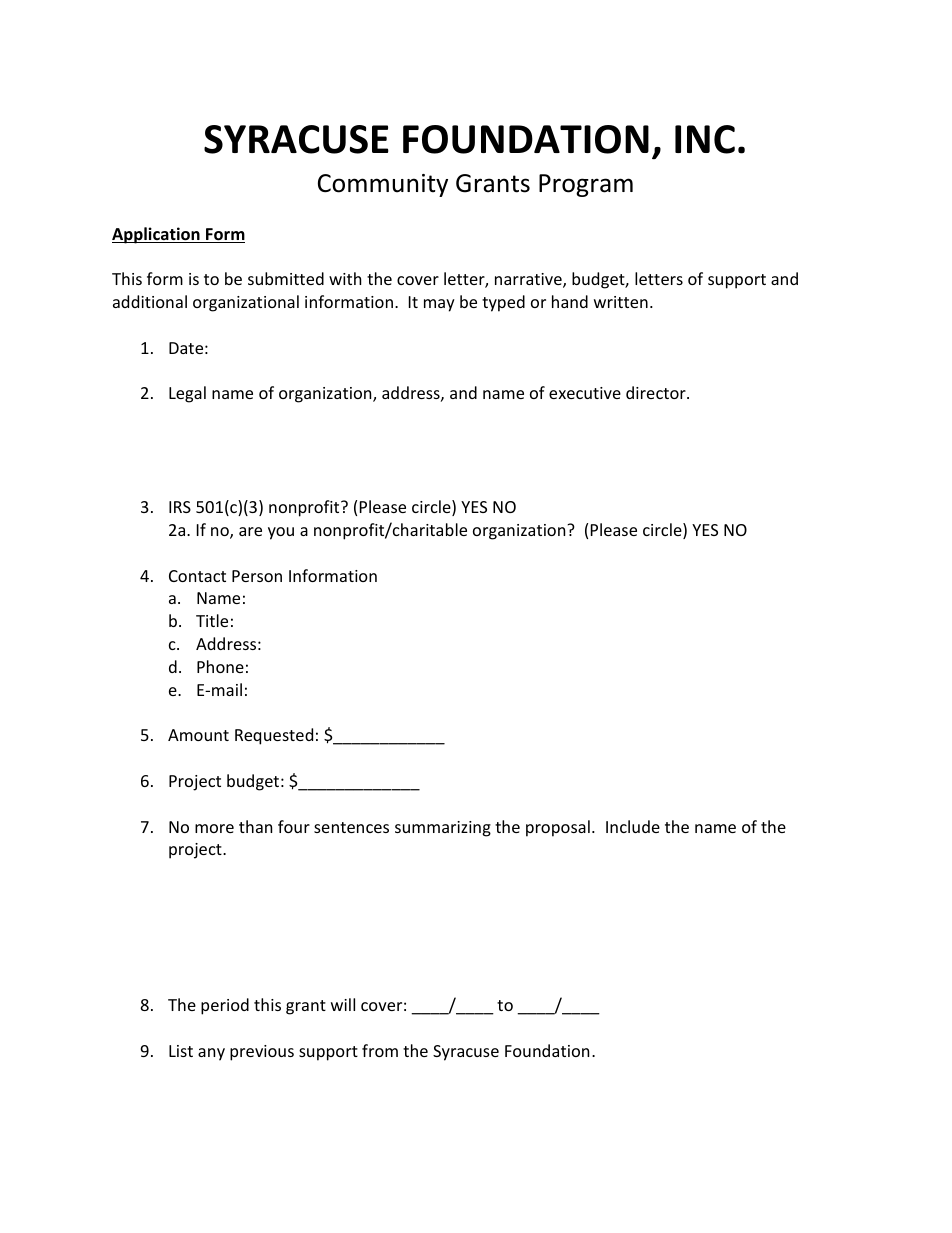 This screenshot has height=1233, width=952. Describe the element at coordinates (380, 1050) in the screenshot. I see `from` at that location.
